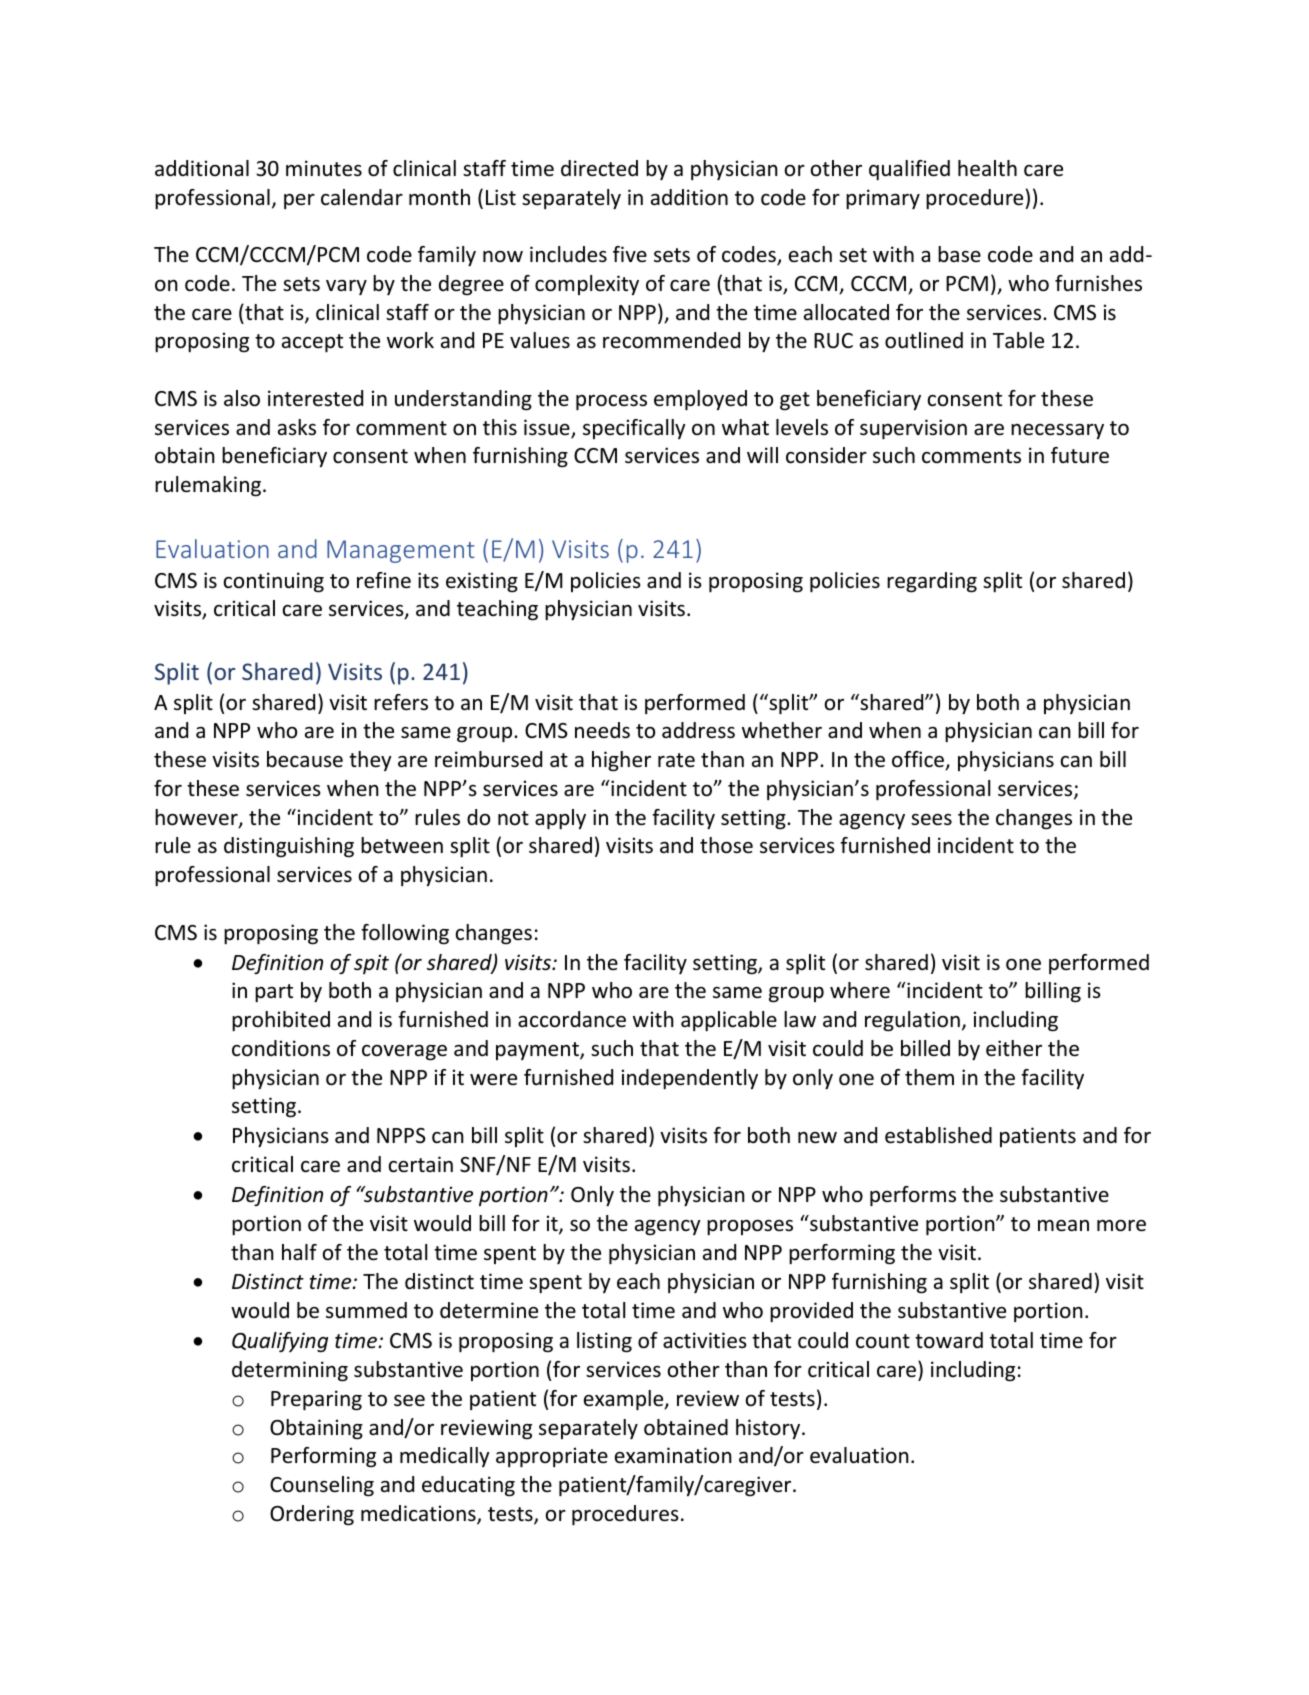 Image resolution: width=1309 pixels, height=1695 pixels. What do you see at coordinates (987, 168) in the image?
I see `health` at bounding box center [987, 168].
